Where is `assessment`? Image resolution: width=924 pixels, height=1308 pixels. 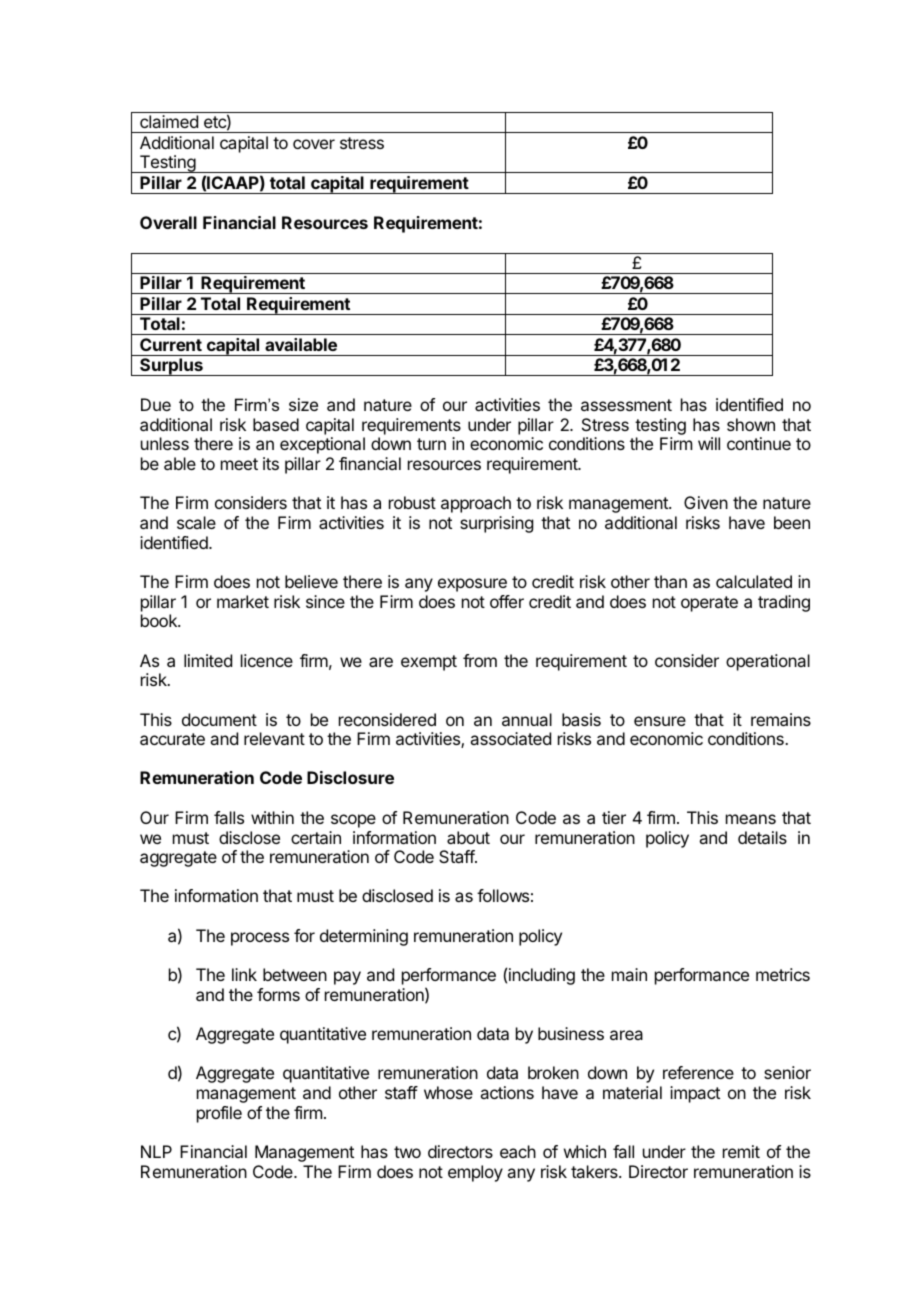
assessment is located at coordinates (626, 405).
